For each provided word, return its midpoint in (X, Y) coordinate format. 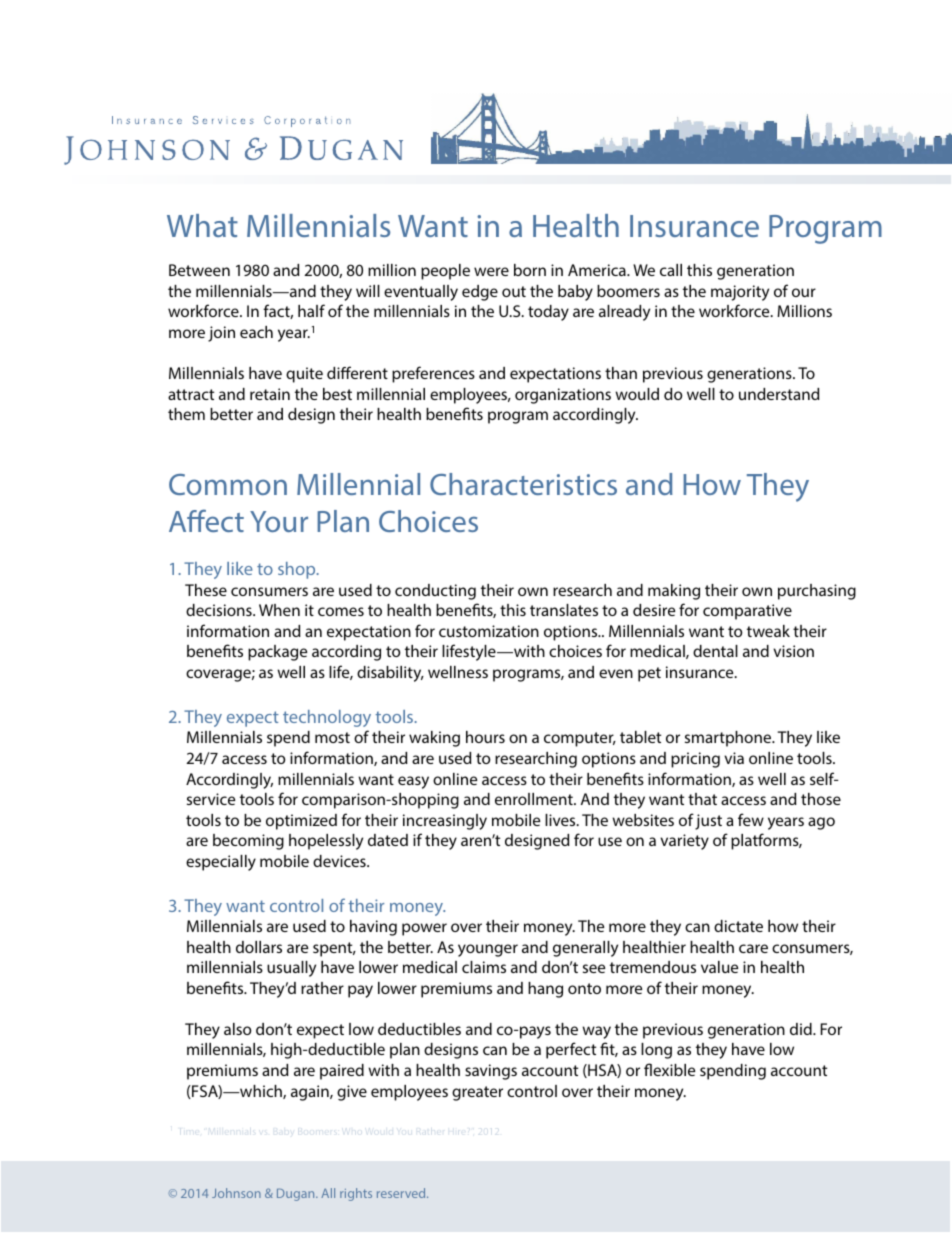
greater (477, 1093)
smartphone (729, 739)
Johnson (236, 1193)
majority (740, 293)
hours (485, 737)
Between (199, 270)
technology (327, 718)
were (491, 271)
